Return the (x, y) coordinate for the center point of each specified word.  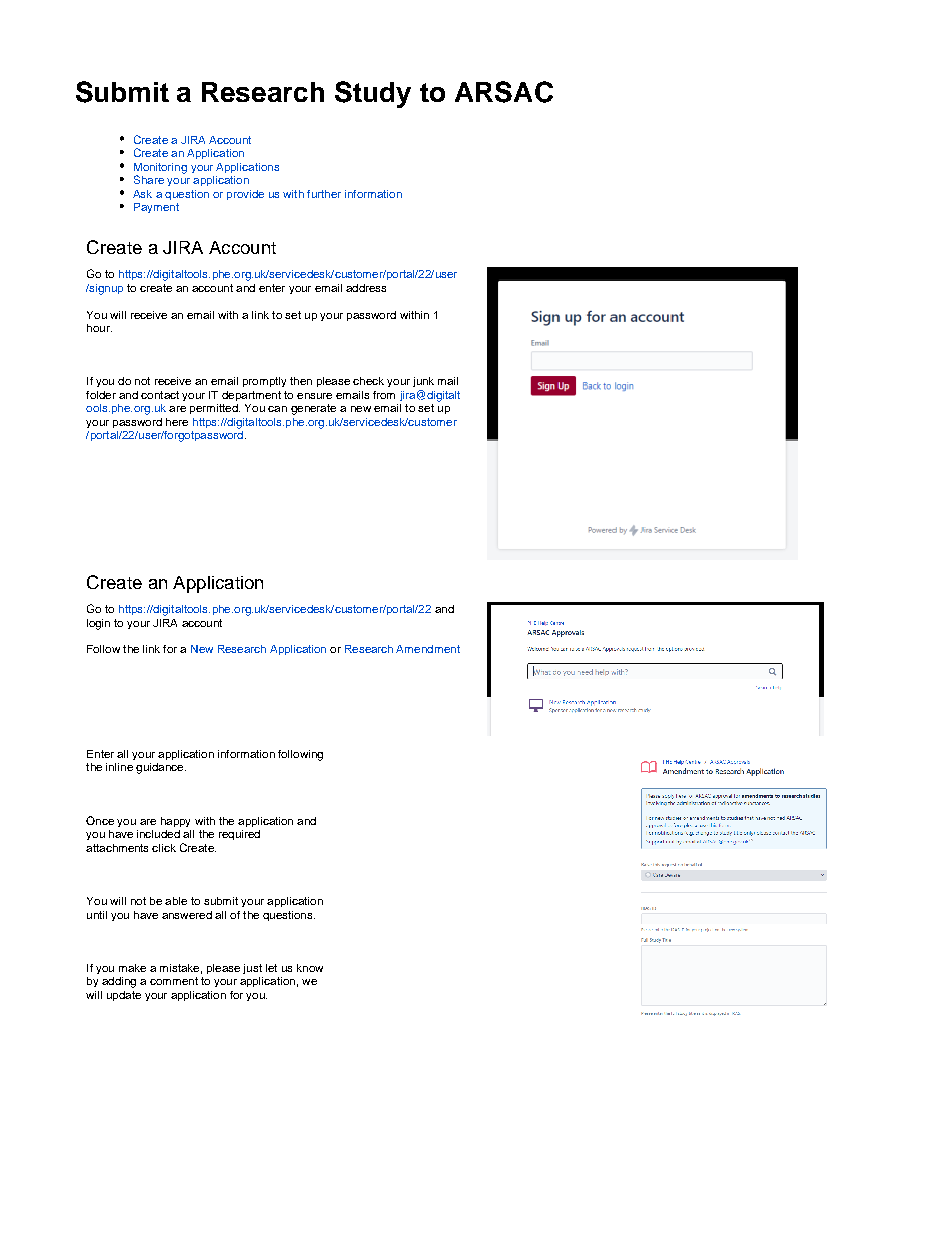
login (98, 624)
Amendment (428, 649)
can (277, 409)
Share (149, 179)
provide (245, 195)
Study (373, 94)
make (132, 968)
